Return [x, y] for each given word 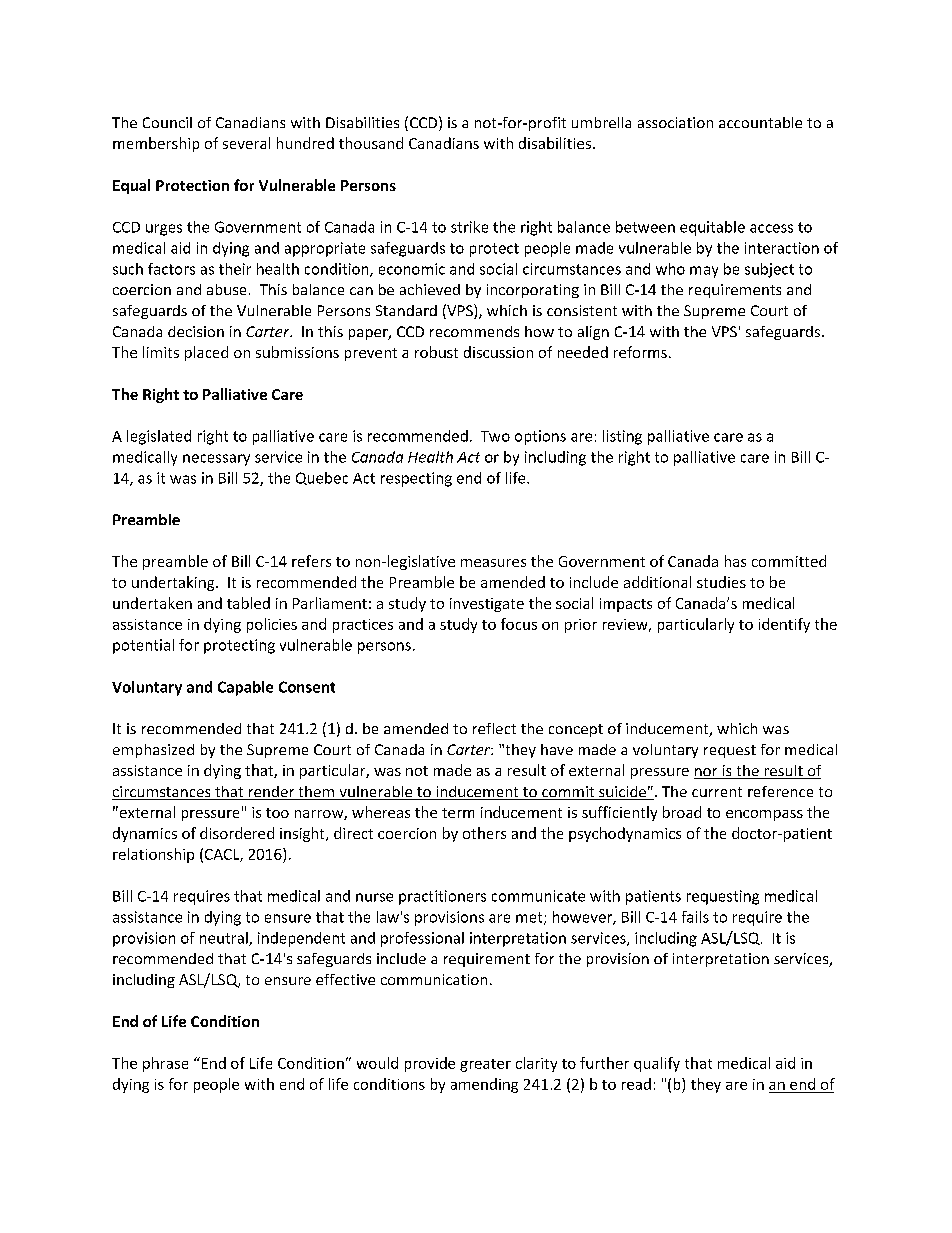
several [246, 143]
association [675, 122]
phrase [165, 1064]
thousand [371, 143]
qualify [657, 1064]
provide [430, 1064]
